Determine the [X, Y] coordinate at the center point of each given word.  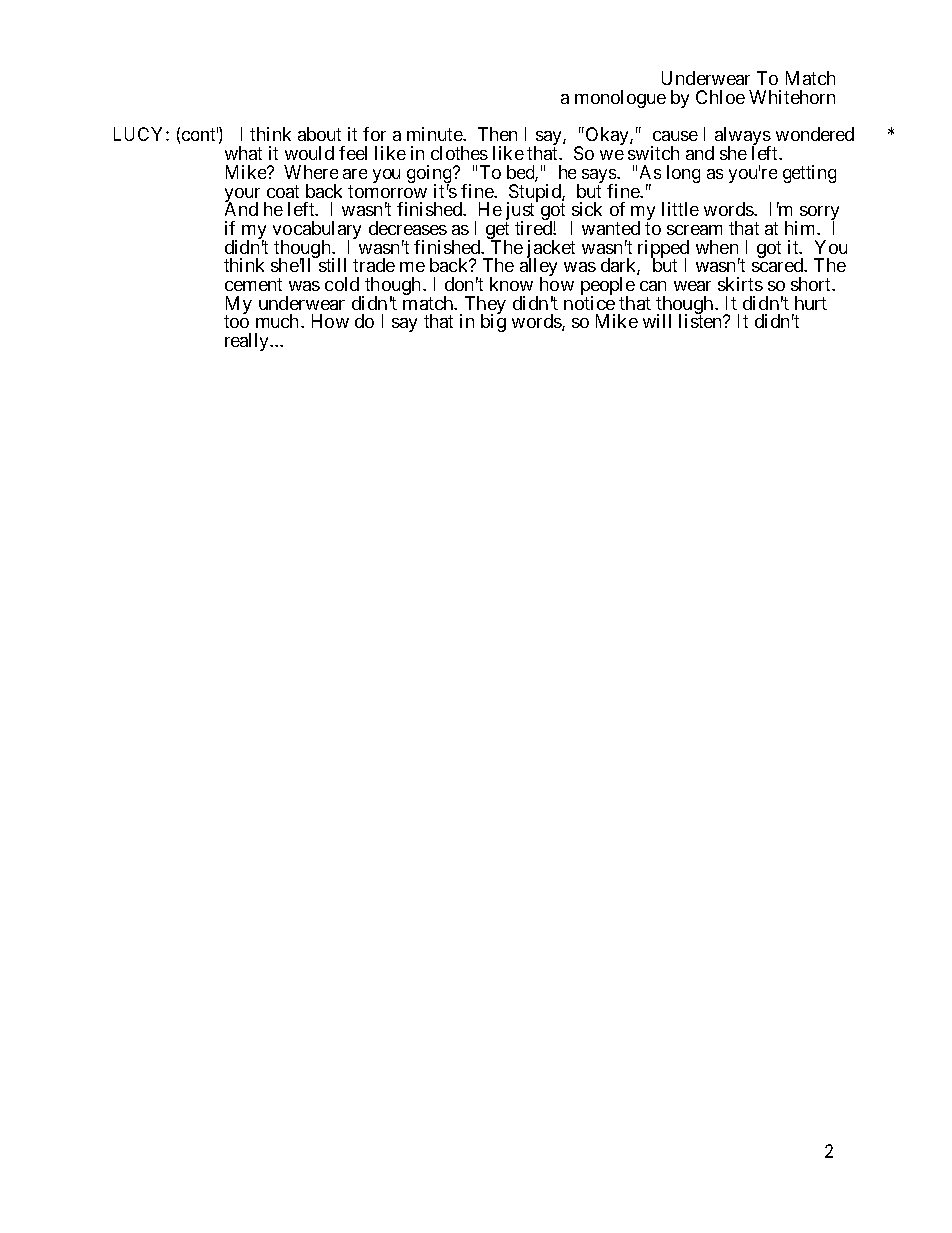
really [248, 342]
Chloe [720, 97]
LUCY [140, 134]
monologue [620, 99]
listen [702, 321]
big [493, 323]
